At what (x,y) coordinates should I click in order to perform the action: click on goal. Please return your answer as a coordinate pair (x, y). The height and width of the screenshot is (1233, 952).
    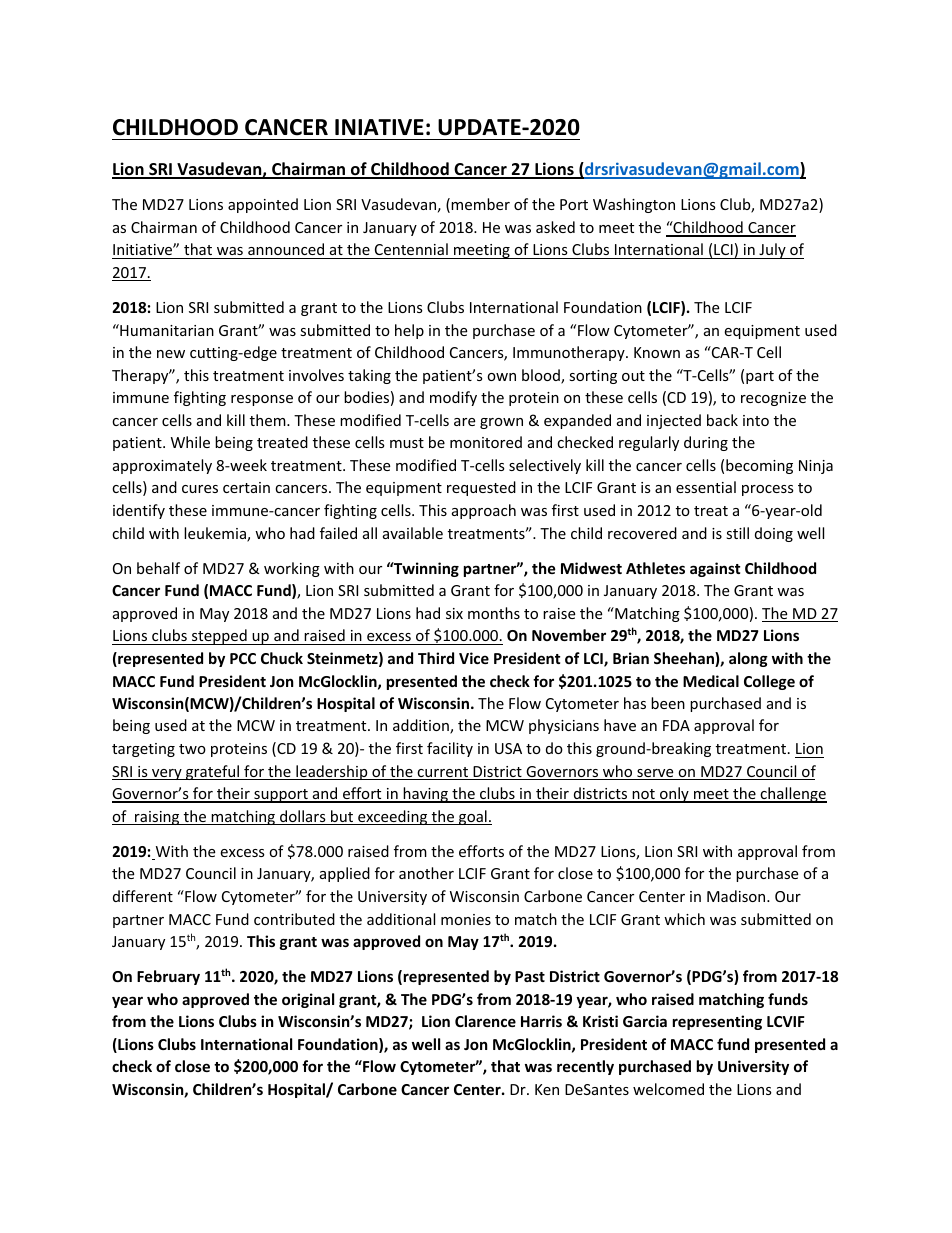
    Looking at the image, I should click on (473, 817).
